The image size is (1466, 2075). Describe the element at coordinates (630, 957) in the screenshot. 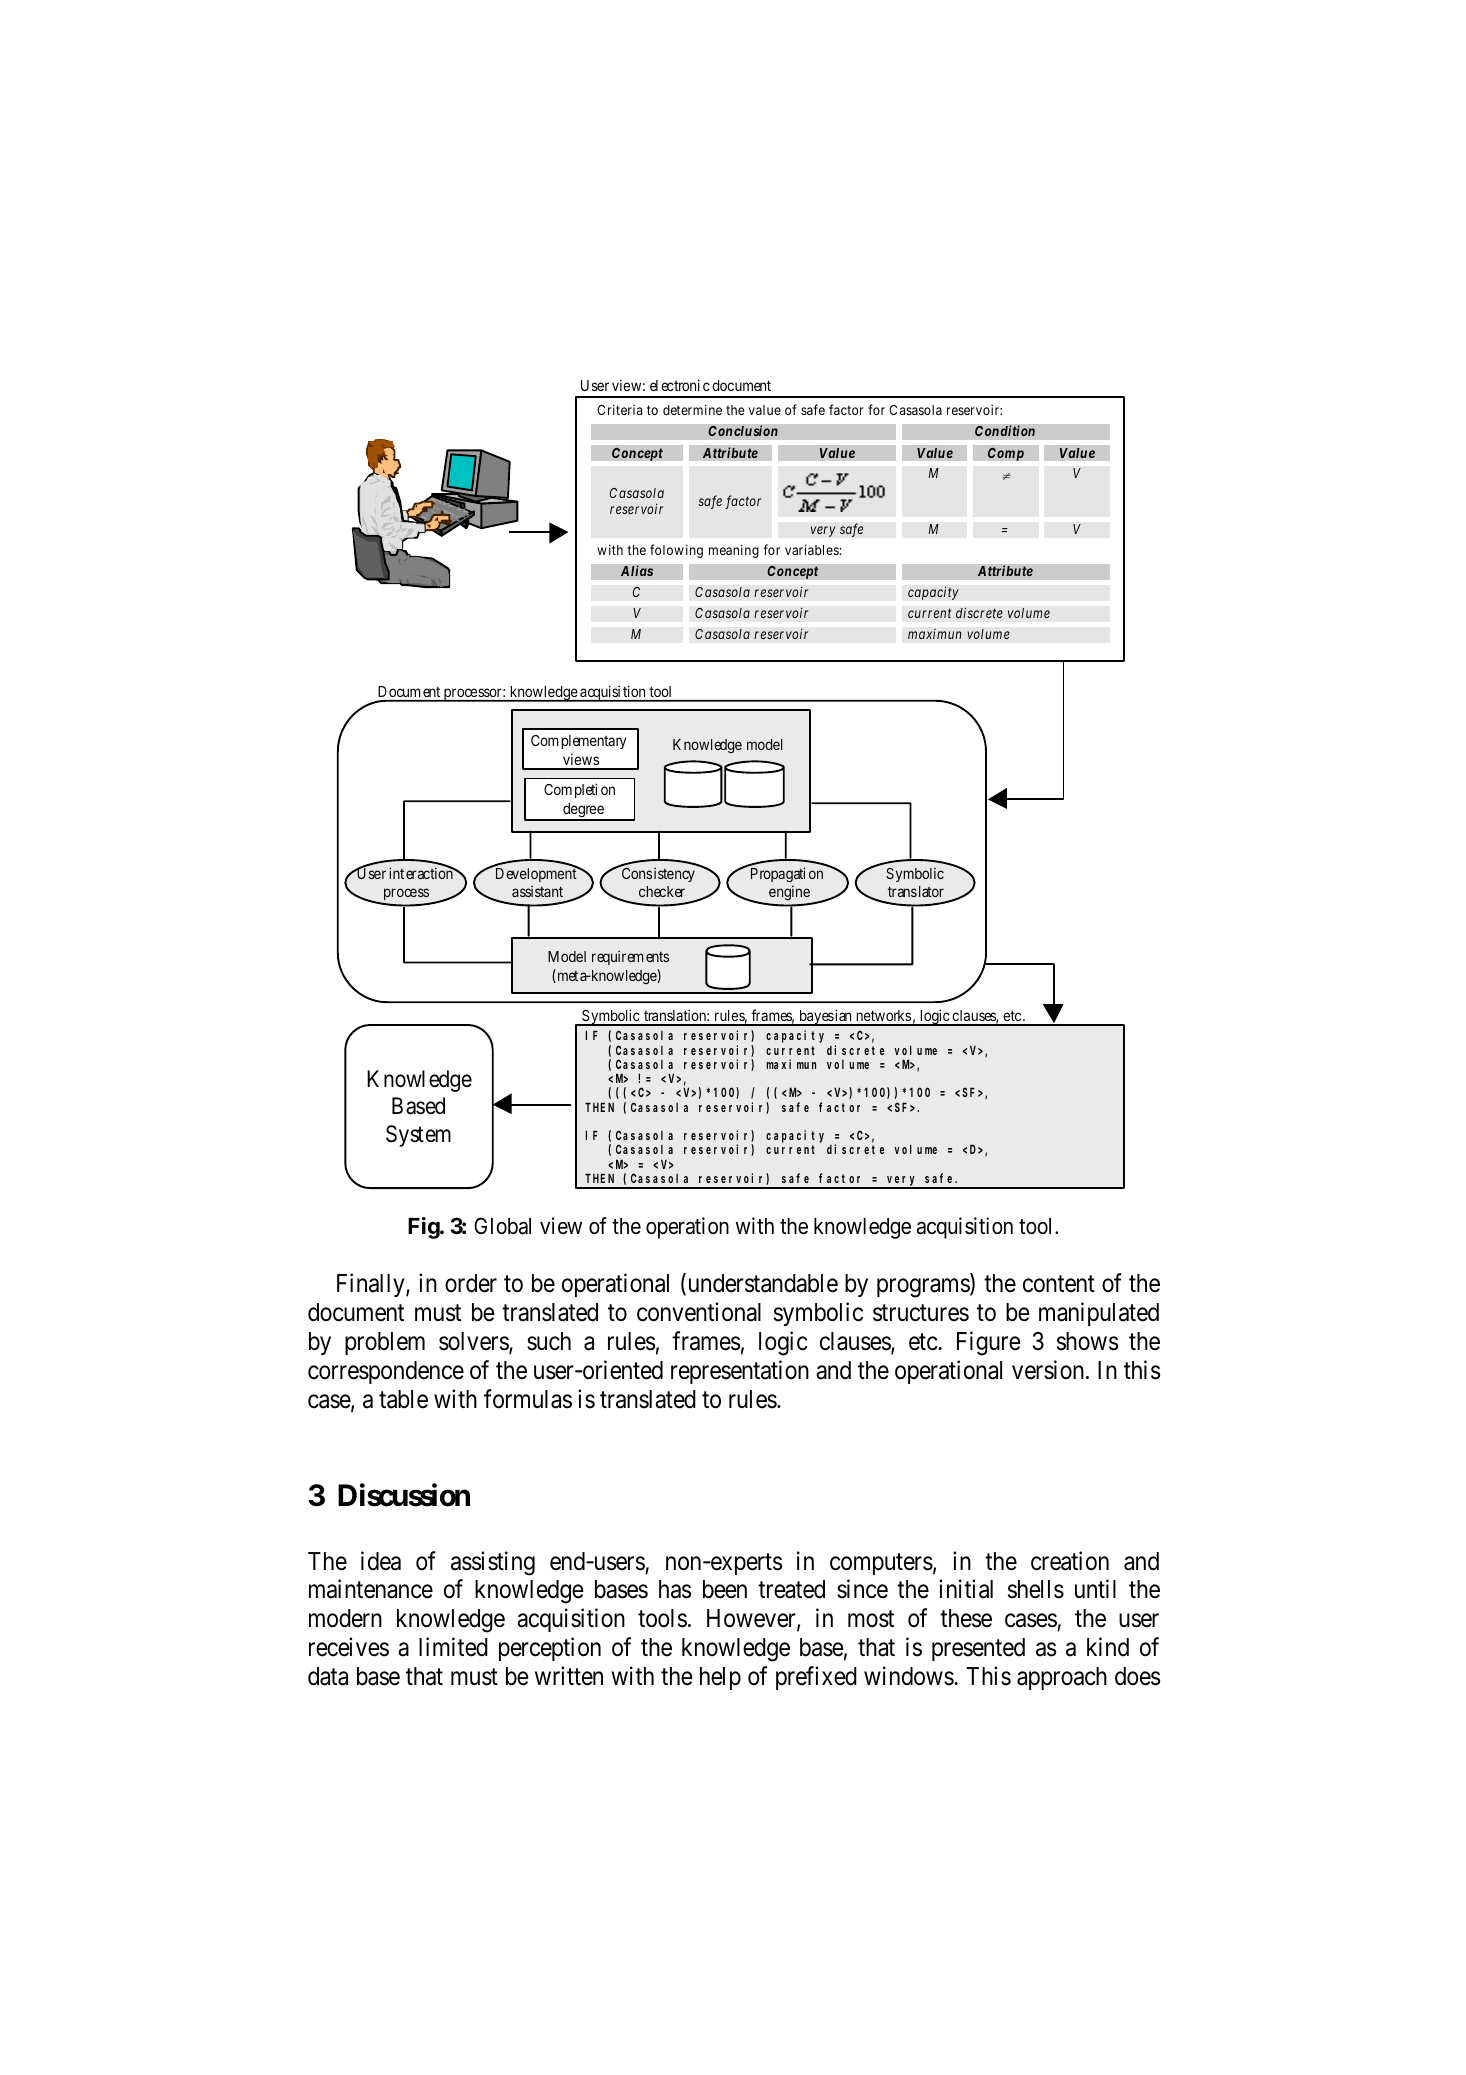

I see `requirements` at that location.
